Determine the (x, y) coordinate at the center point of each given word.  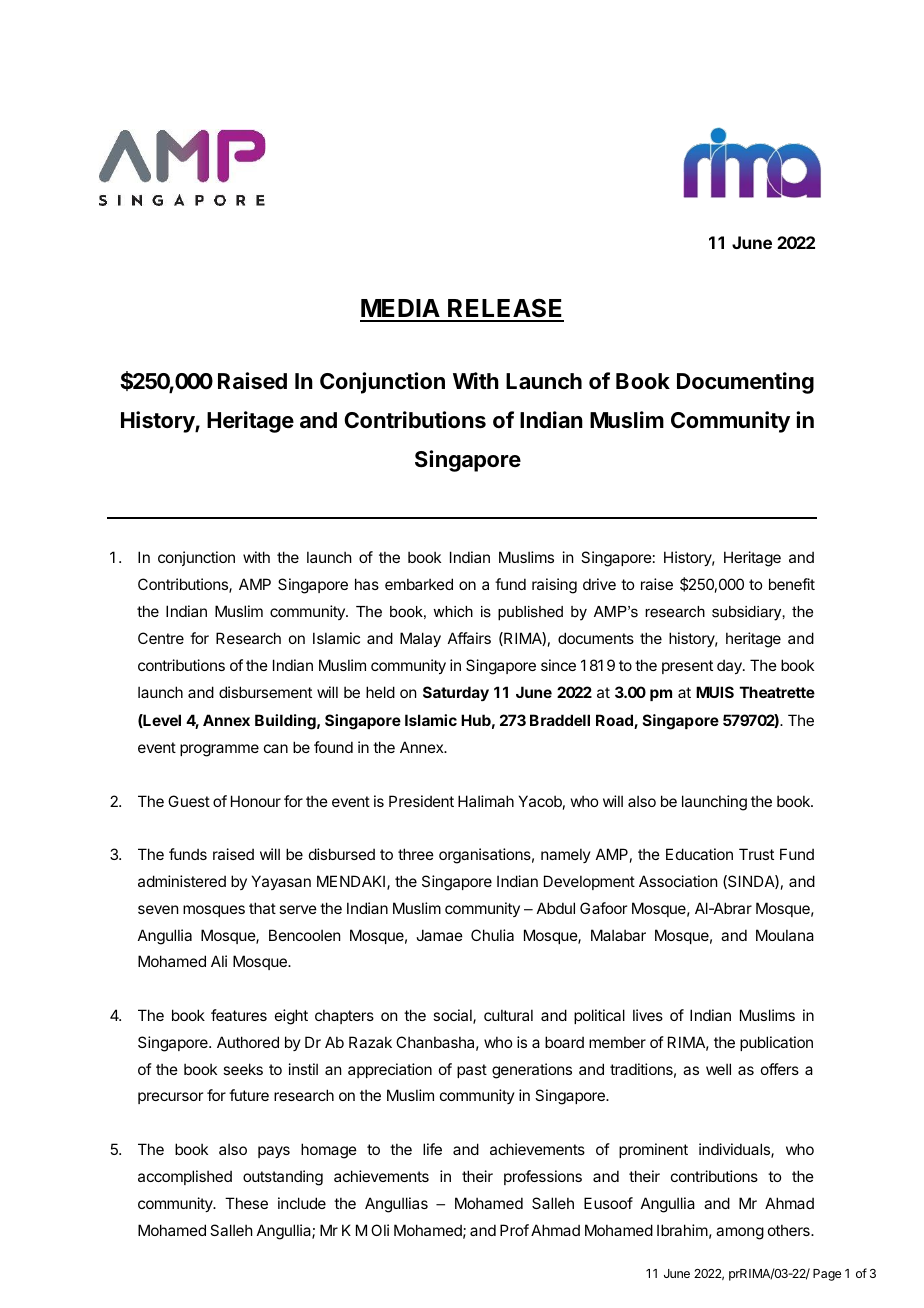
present (687, 667)
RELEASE (505, 309)
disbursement (265, 692)
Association (678, 881)
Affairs (469, 638)
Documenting (745, 383)
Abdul (556, 908)
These (246, 1203)
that (262, 908)
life (432, 1149)
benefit (792, 584)
